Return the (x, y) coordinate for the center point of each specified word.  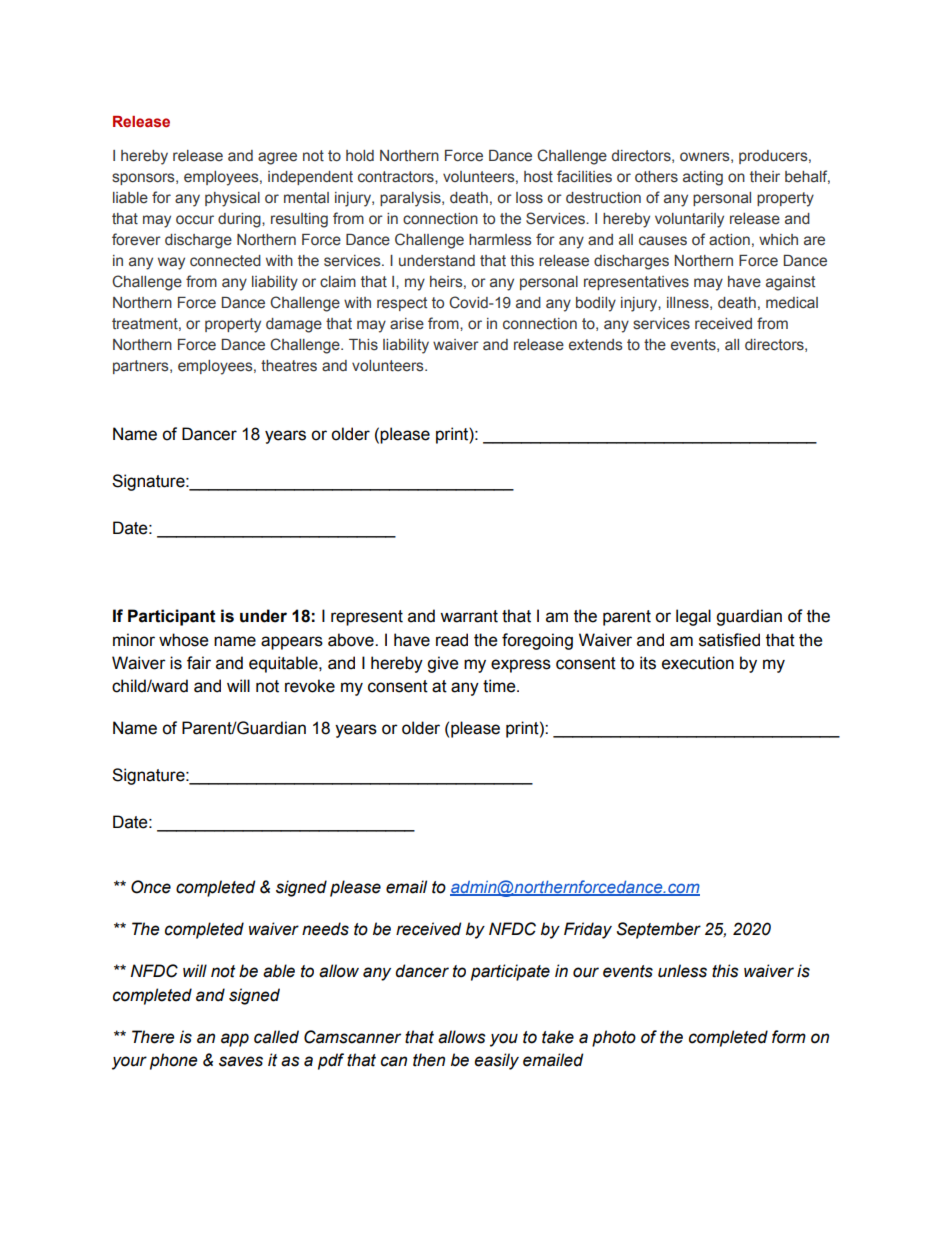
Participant (172, 617)
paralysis (411, 199)
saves (241, 1061)
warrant (469, 616)
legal (693, 617)
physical (232, 199)
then (429, 1060)
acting (703, 178)
